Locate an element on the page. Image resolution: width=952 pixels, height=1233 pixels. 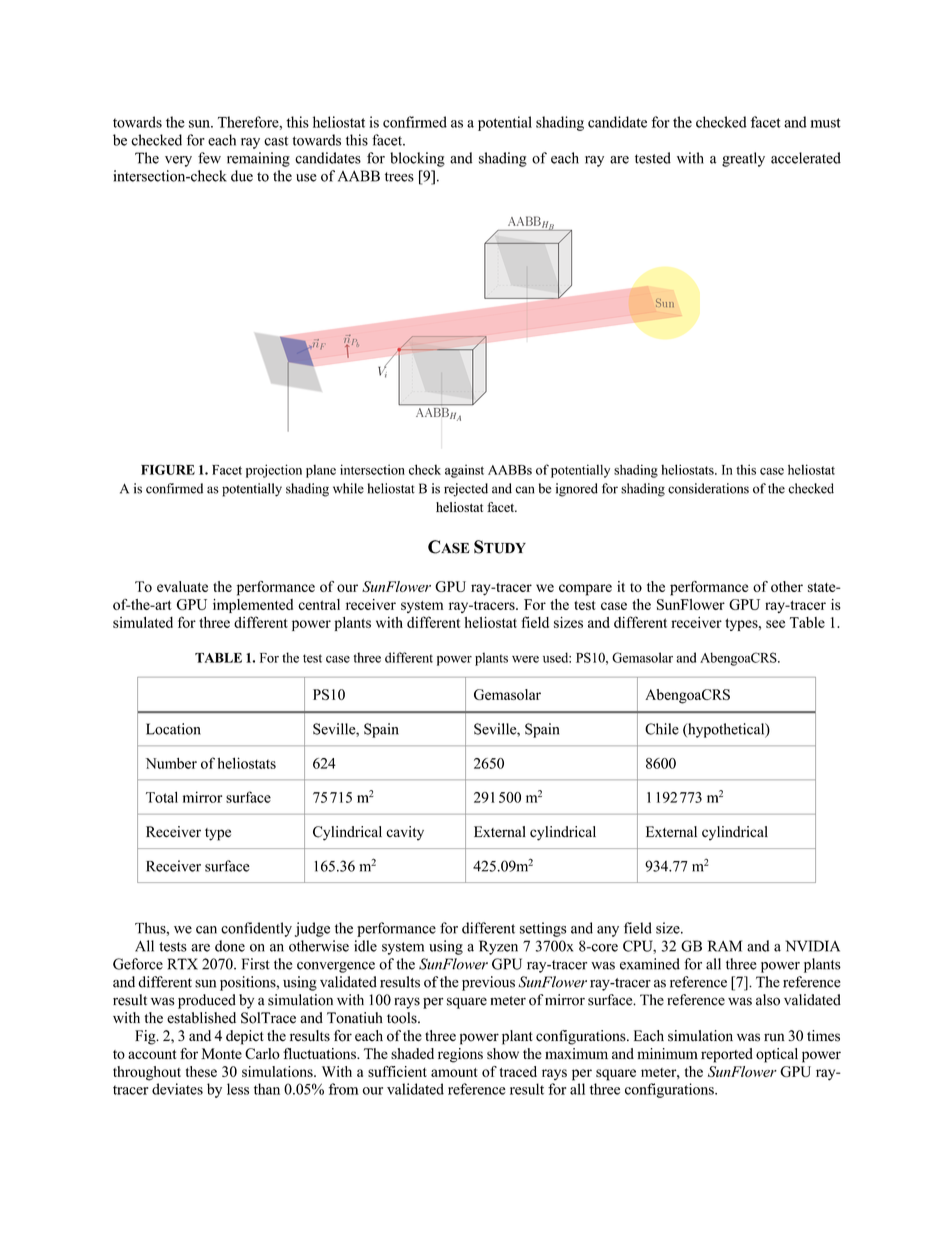
implemented is located at coordinates (253, 606).
